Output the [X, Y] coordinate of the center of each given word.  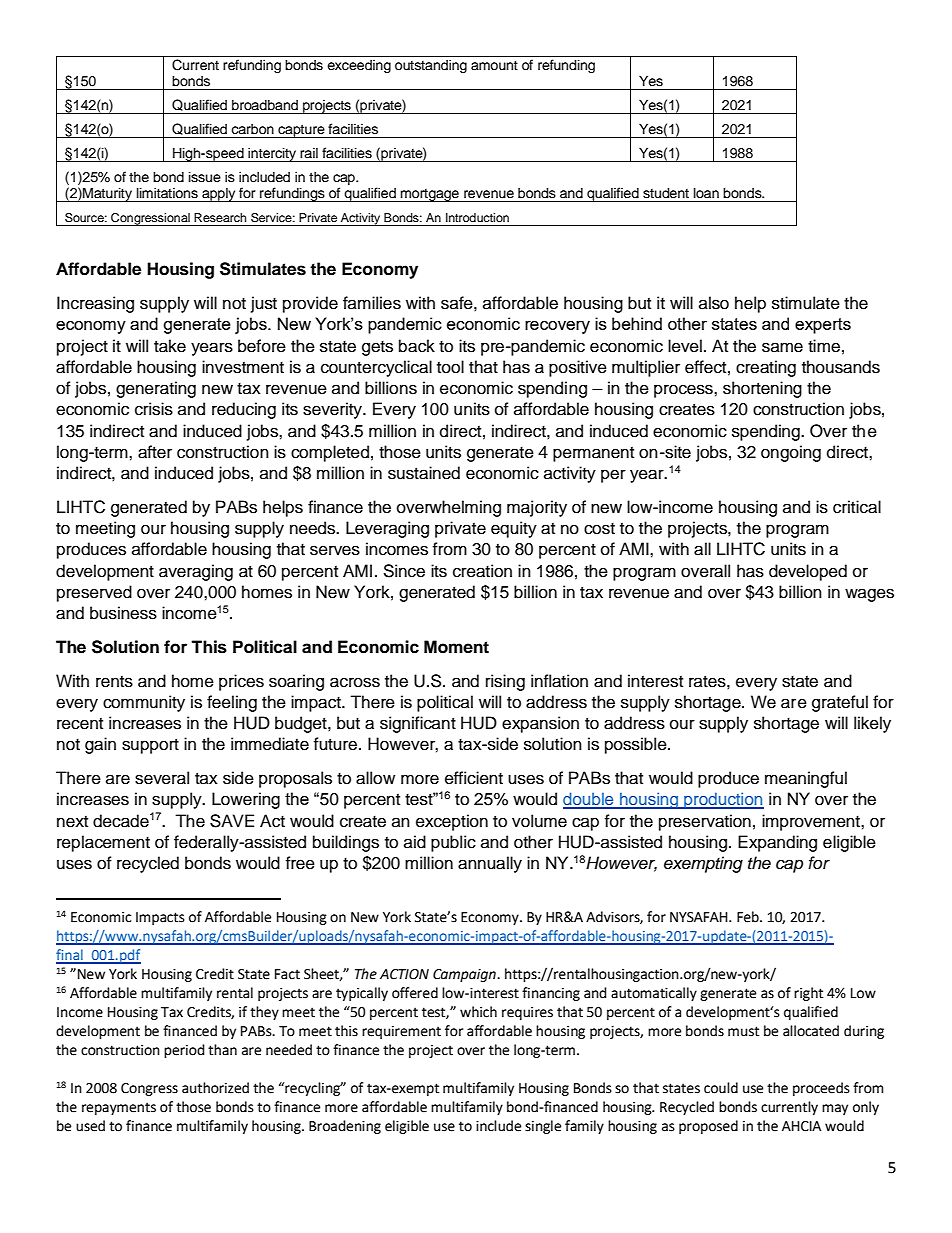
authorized [215, 1088]
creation [482, 571]
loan [706, 193]
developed [808, 572]
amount [494, 66]
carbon [252, 129]
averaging [196, 572]
